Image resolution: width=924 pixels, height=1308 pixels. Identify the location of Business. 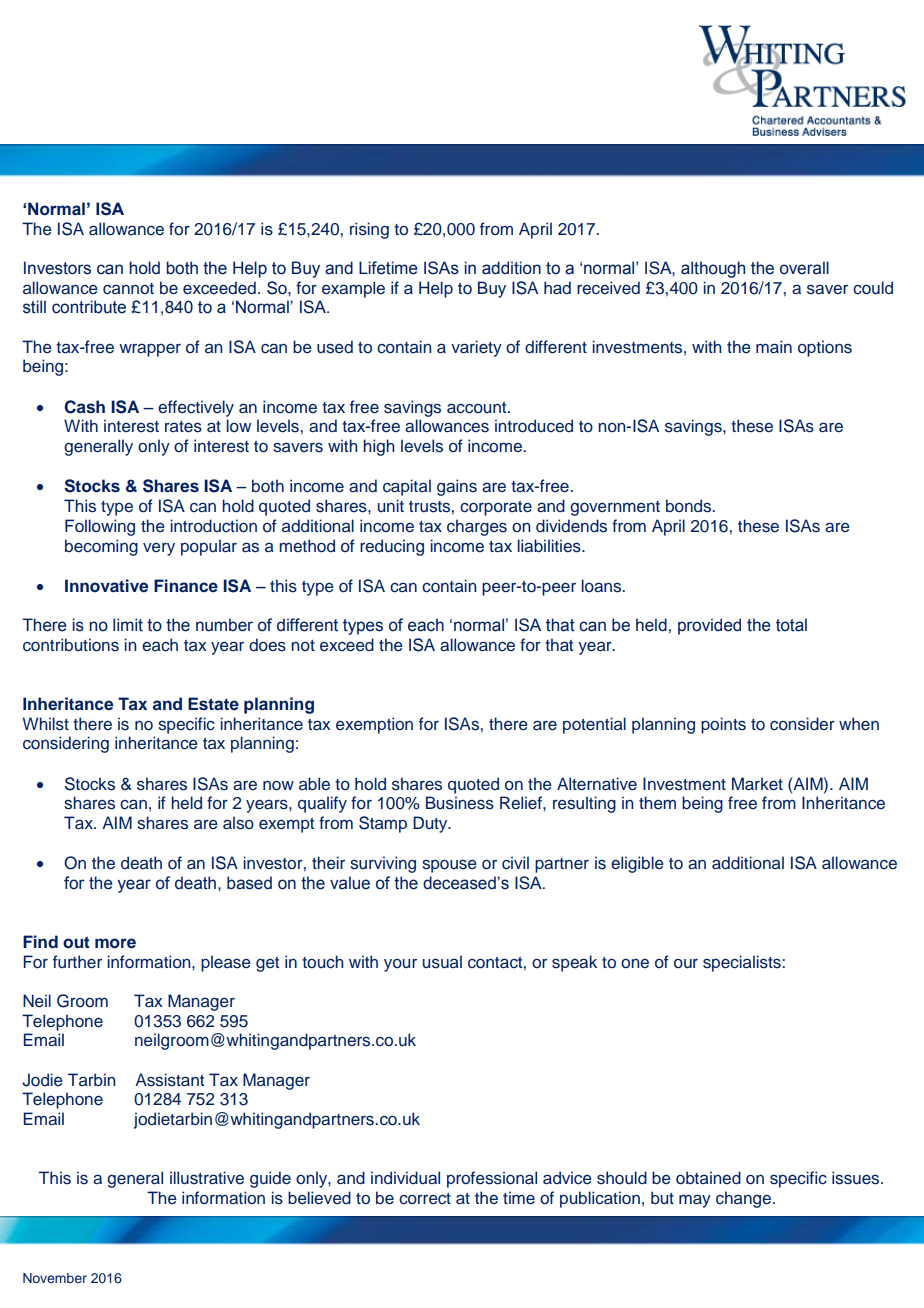
(460, 803).
